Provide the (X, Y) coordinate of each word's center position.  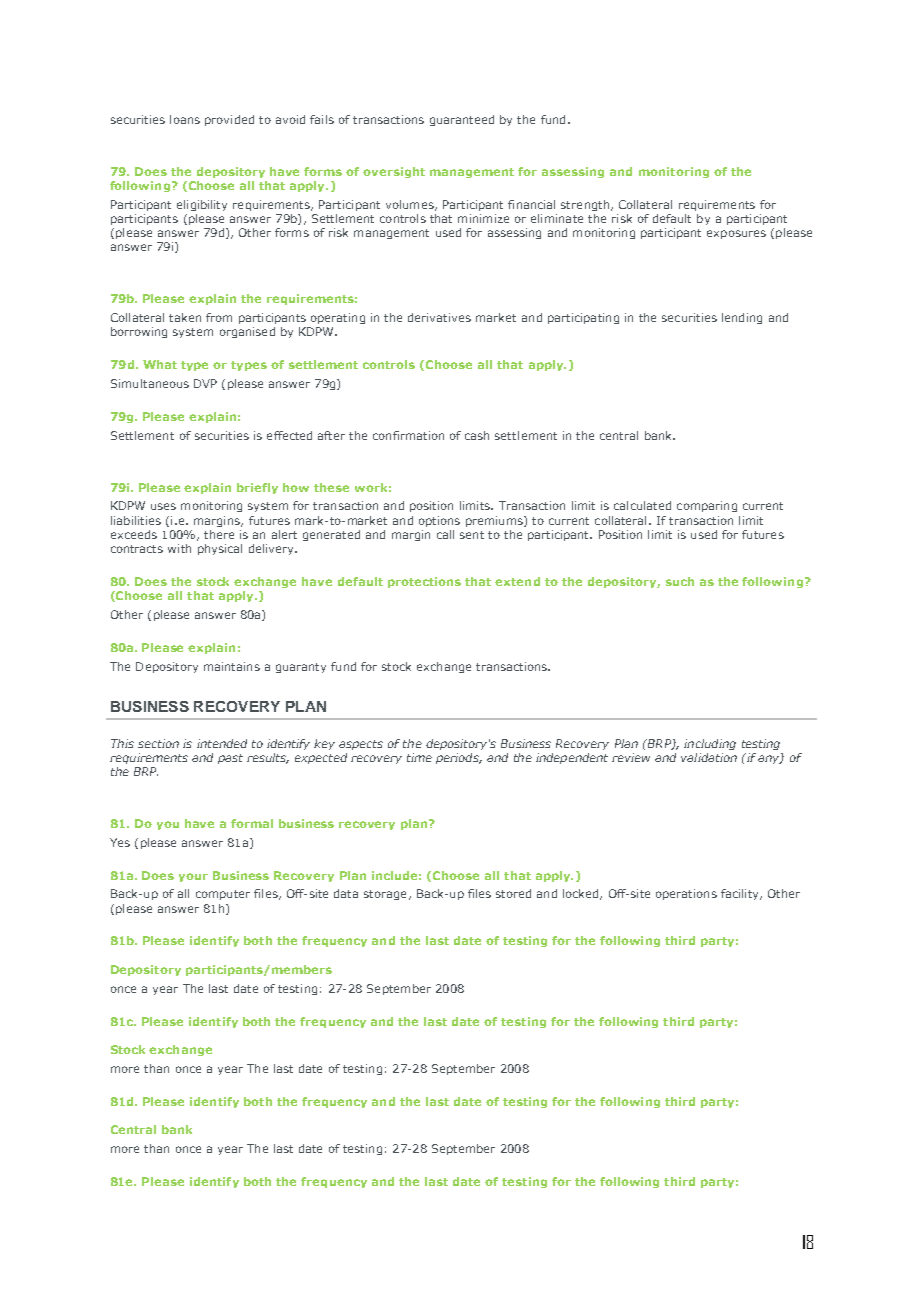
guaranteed (462, 120)
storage (385, 895)
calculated (642, 505)
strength (586, 205)
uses (163, 506)
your (193, 877)
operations (686, 894)
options (439, 521)
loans (185, 119)
